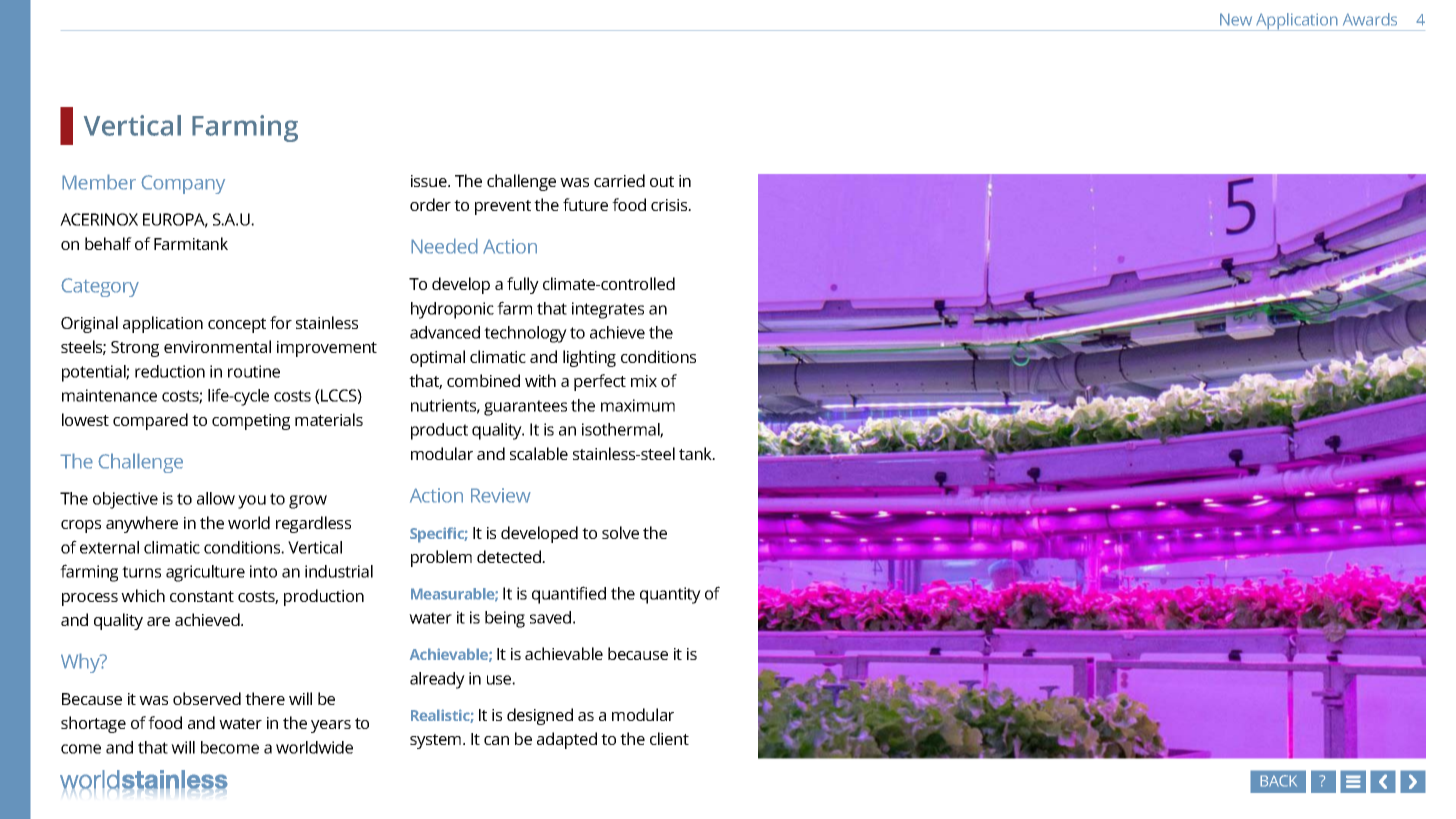  I want to click on mix, so click(644, 381).
